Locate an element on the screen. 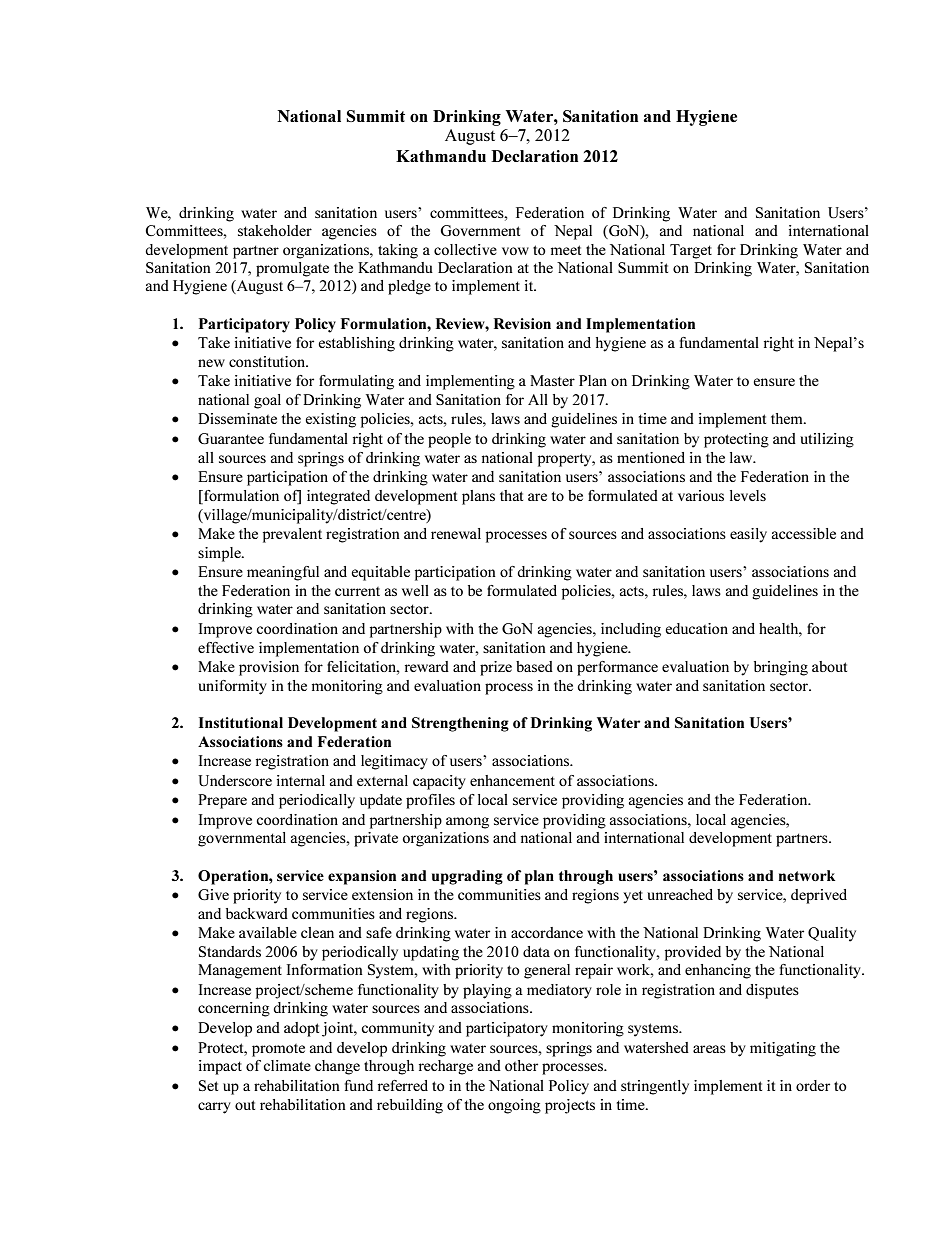 Image resolution: width=952 pixels, height=1233 pixels. promulgate is located at coordinates (292, 269).
